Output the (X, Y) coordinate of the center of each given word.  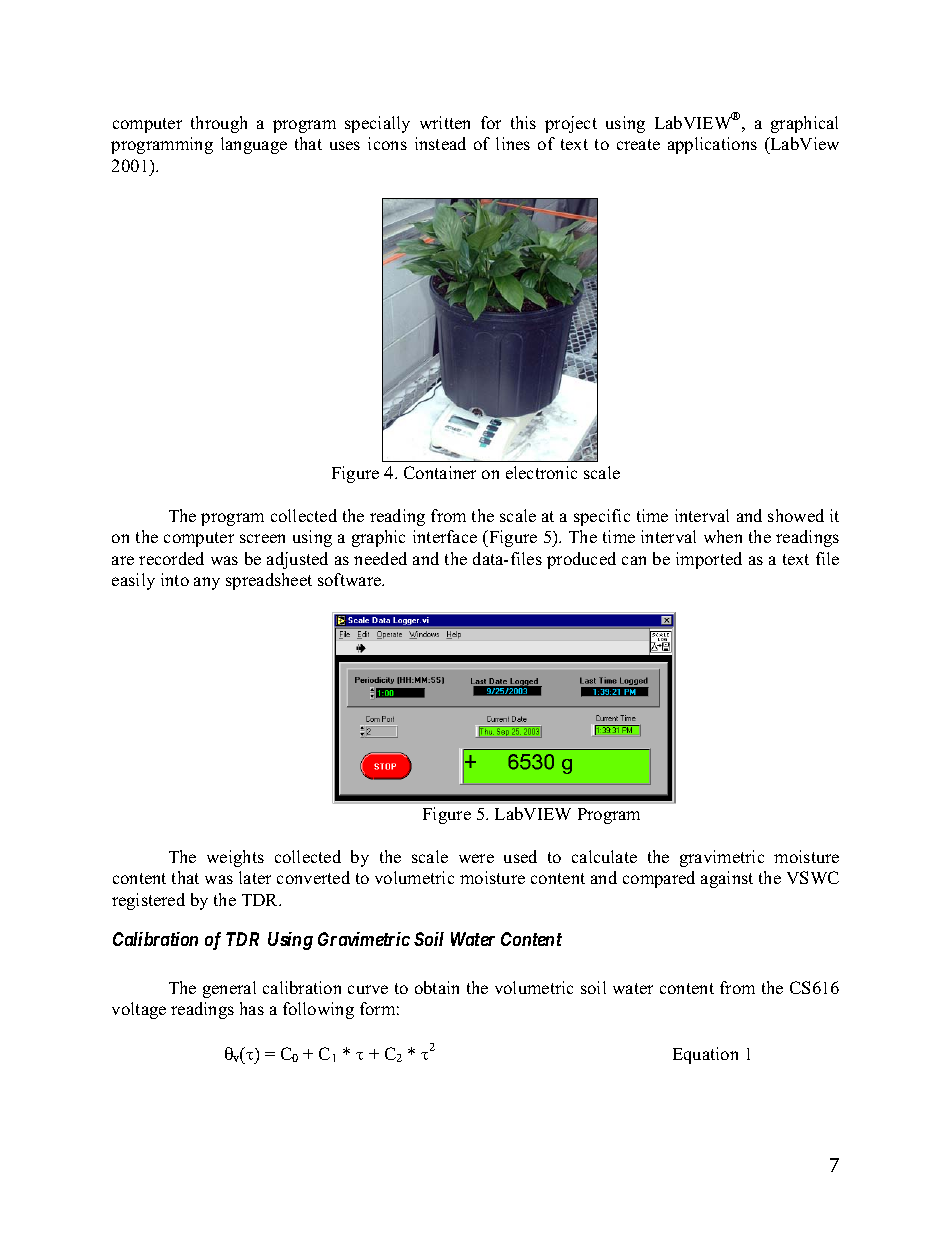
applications (712, 145)
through (219, 124)
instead (440, 143)
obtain (437, 987)
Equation (705, 1055)
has (252, 1008)
